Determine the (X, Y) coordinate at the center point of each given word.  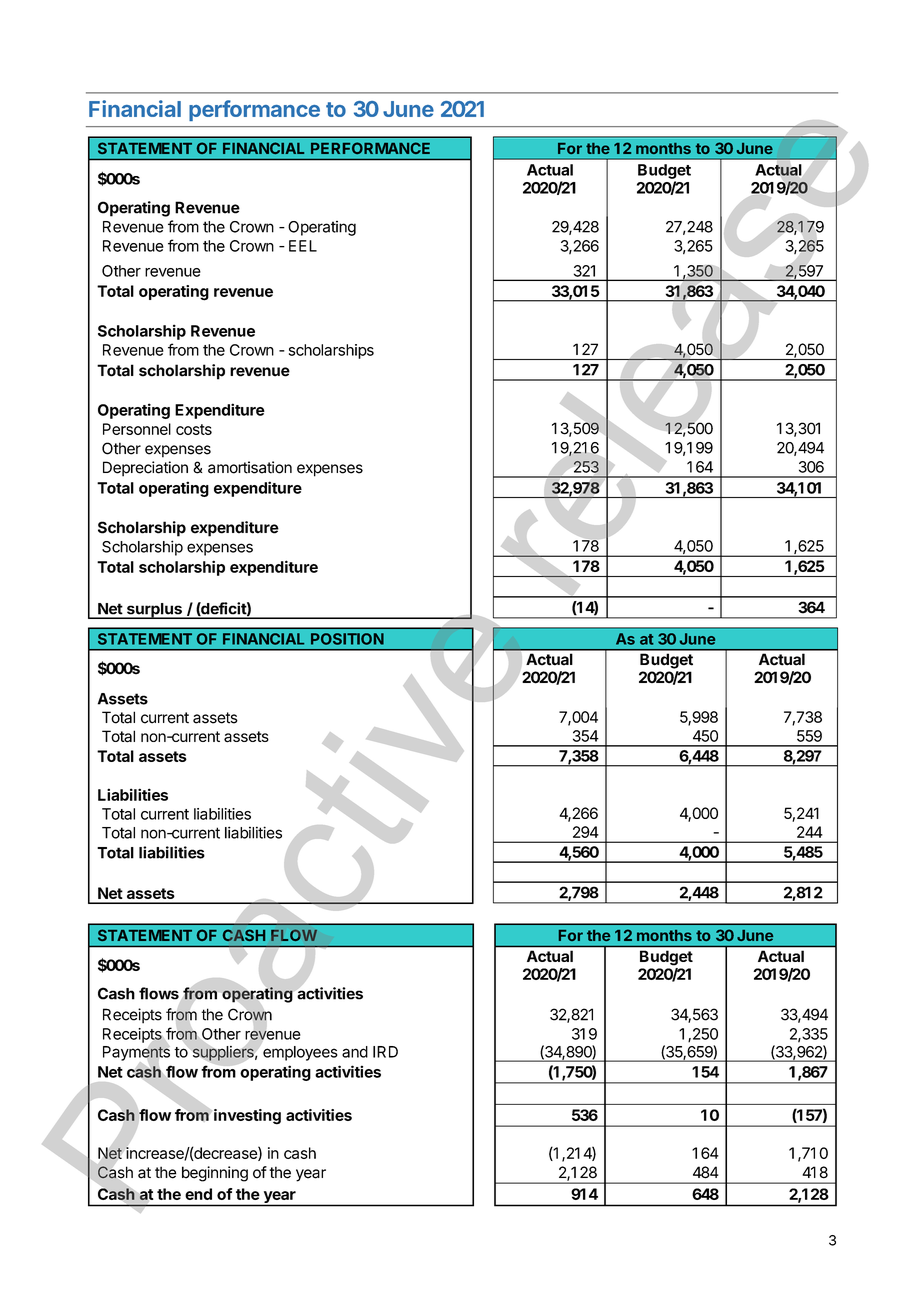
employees (300, 1053)
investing (247, 1117)
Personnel (137, 429)
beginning (215, 1174)
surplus (154, 611)
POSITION (347, 639)
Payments (136, 1054)
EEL (303, 246)
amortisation (250, 467)
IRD (385, 1052)
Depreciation (145, 469)
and (355, 1052)
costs (194, 429)
